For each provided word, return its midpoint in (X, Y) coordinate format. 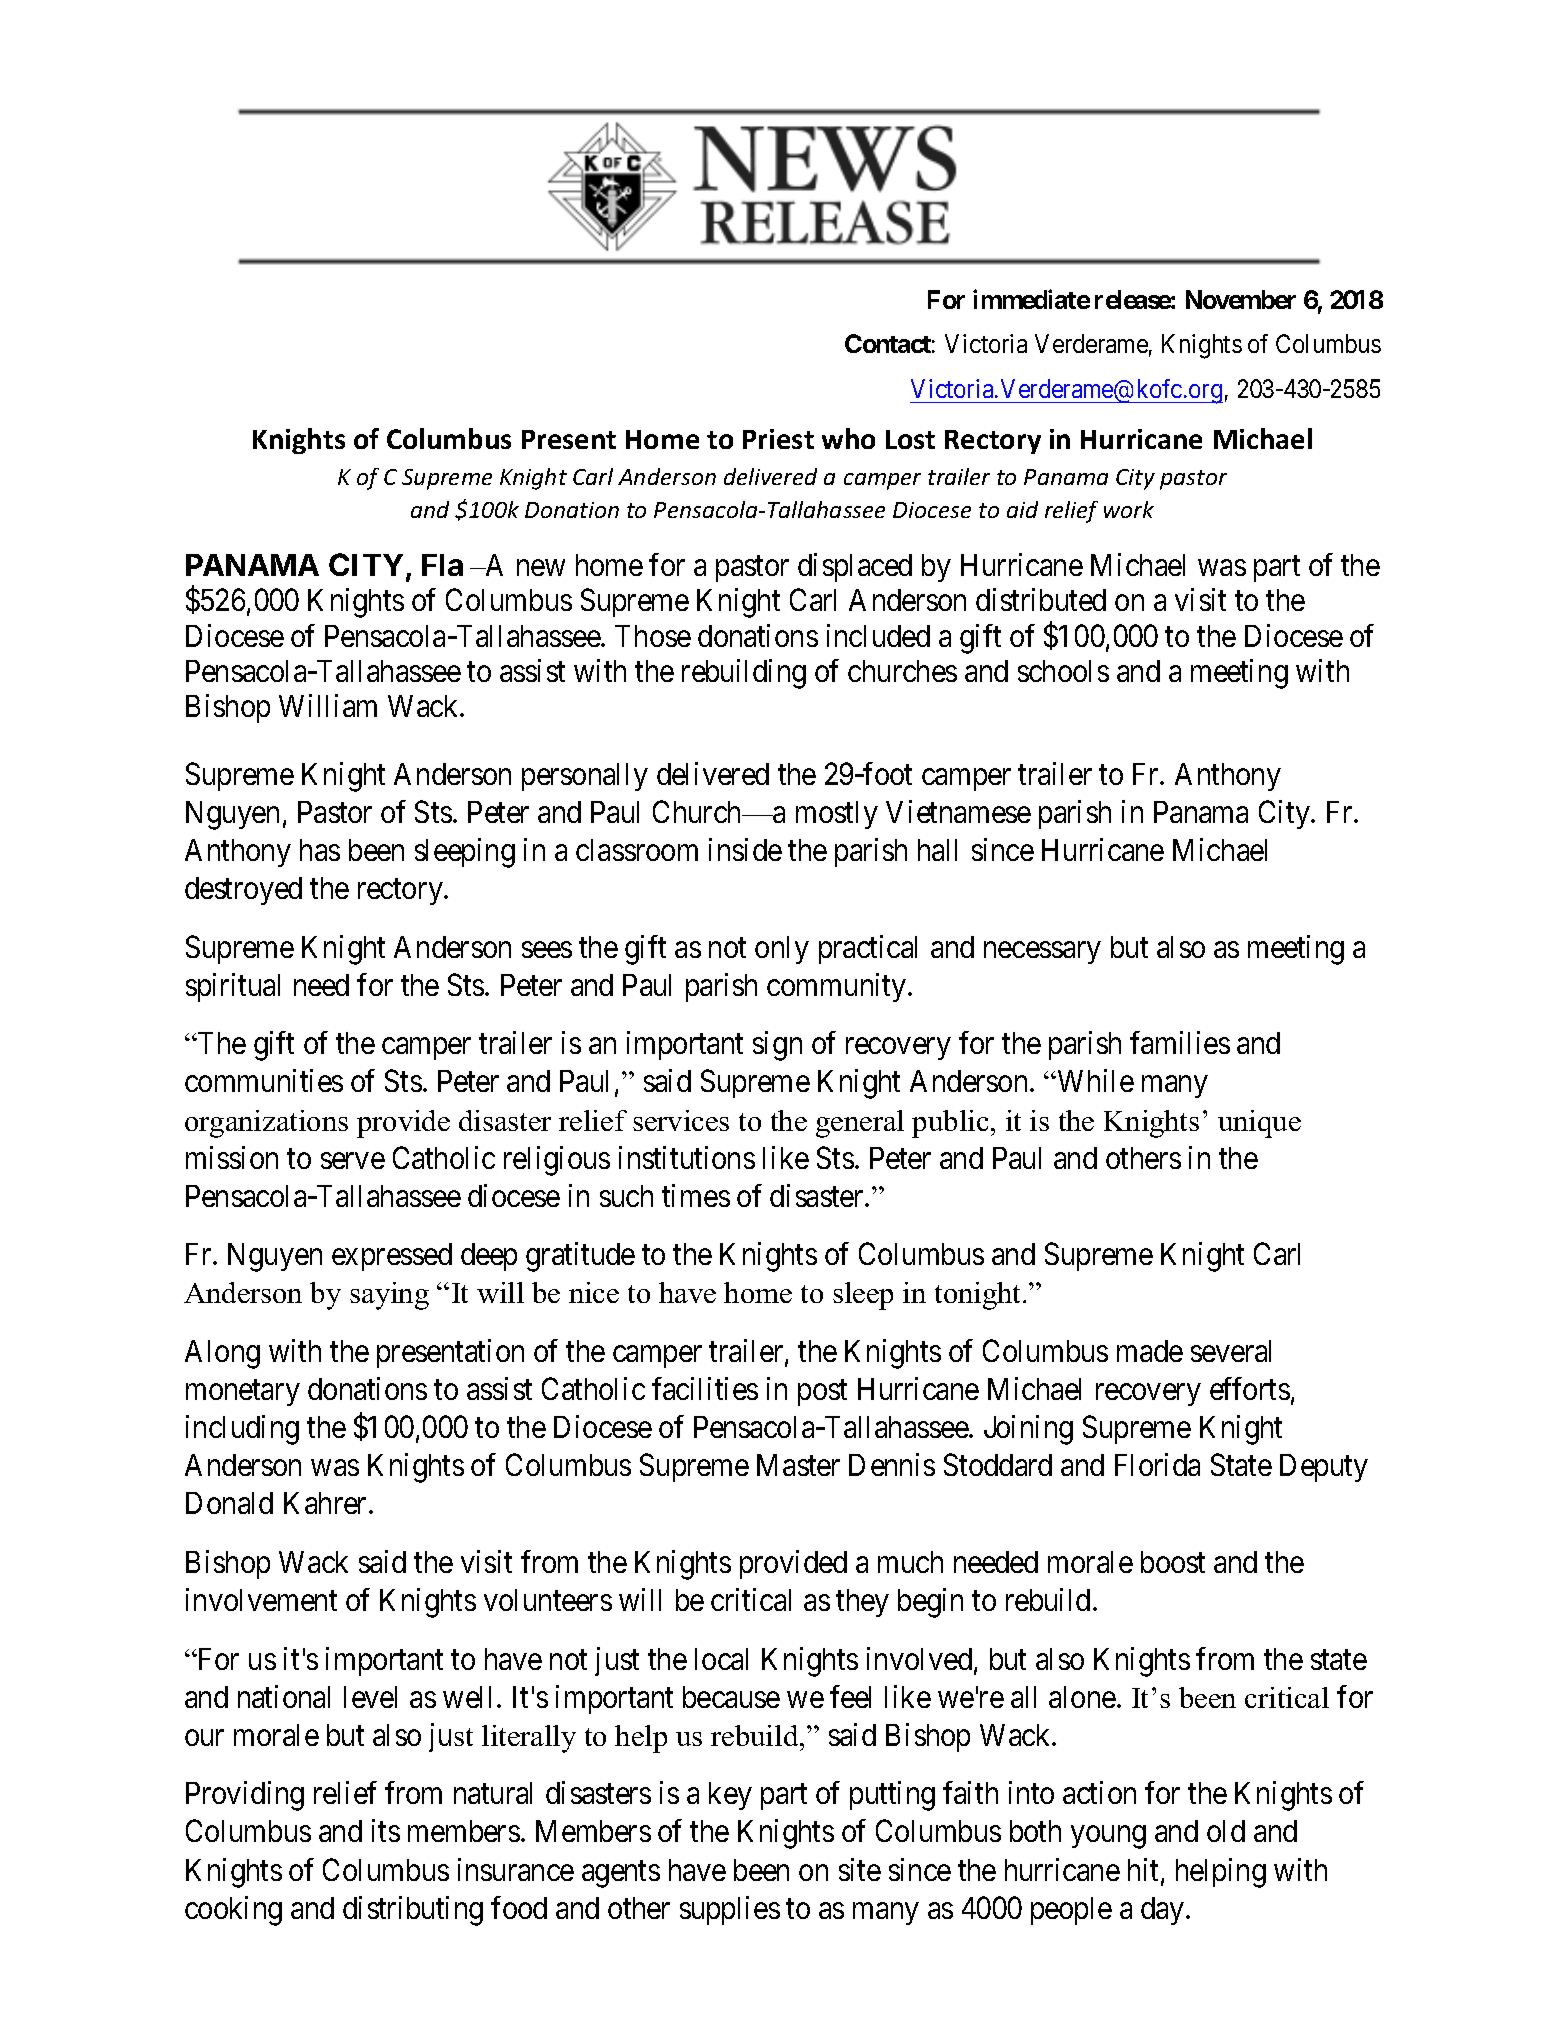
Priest (778, 439)
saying (389, 1296)
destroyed (243, 891)
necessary (1042, 953)
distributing (413, 1911)
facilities (705, 1388)
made (1150, 1351)
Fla (442, 565)
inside (745, 849)
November (1241, 299)
